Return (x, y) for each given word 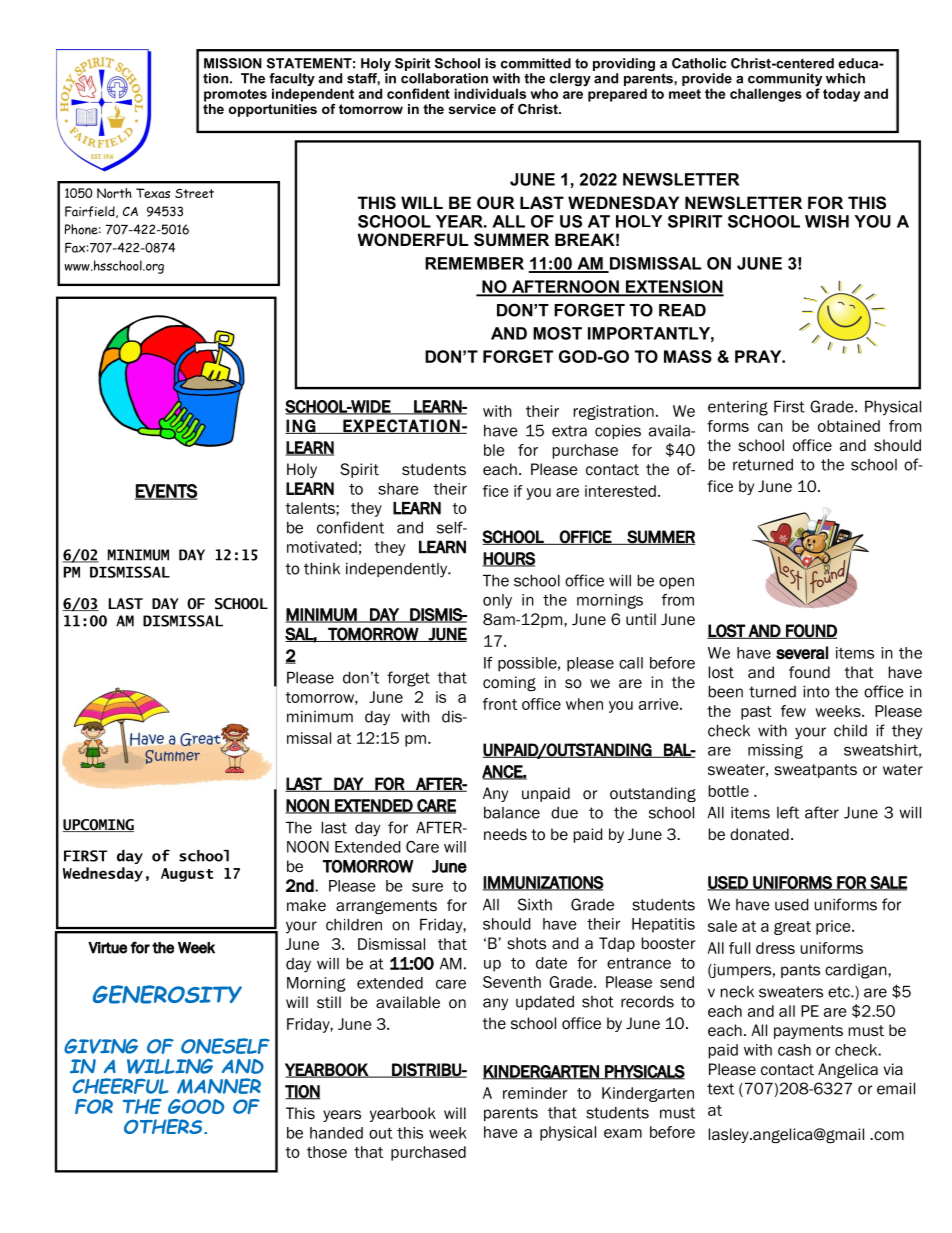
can (770, 427)
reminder (535, 1093)
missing (775, 751)
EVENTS (166, 492)
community (785, 81)
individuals (490, 93)
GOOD (196, 1106)
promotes (235, 95)
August (187, 875)
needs (505, 834)
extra (569, 431)
